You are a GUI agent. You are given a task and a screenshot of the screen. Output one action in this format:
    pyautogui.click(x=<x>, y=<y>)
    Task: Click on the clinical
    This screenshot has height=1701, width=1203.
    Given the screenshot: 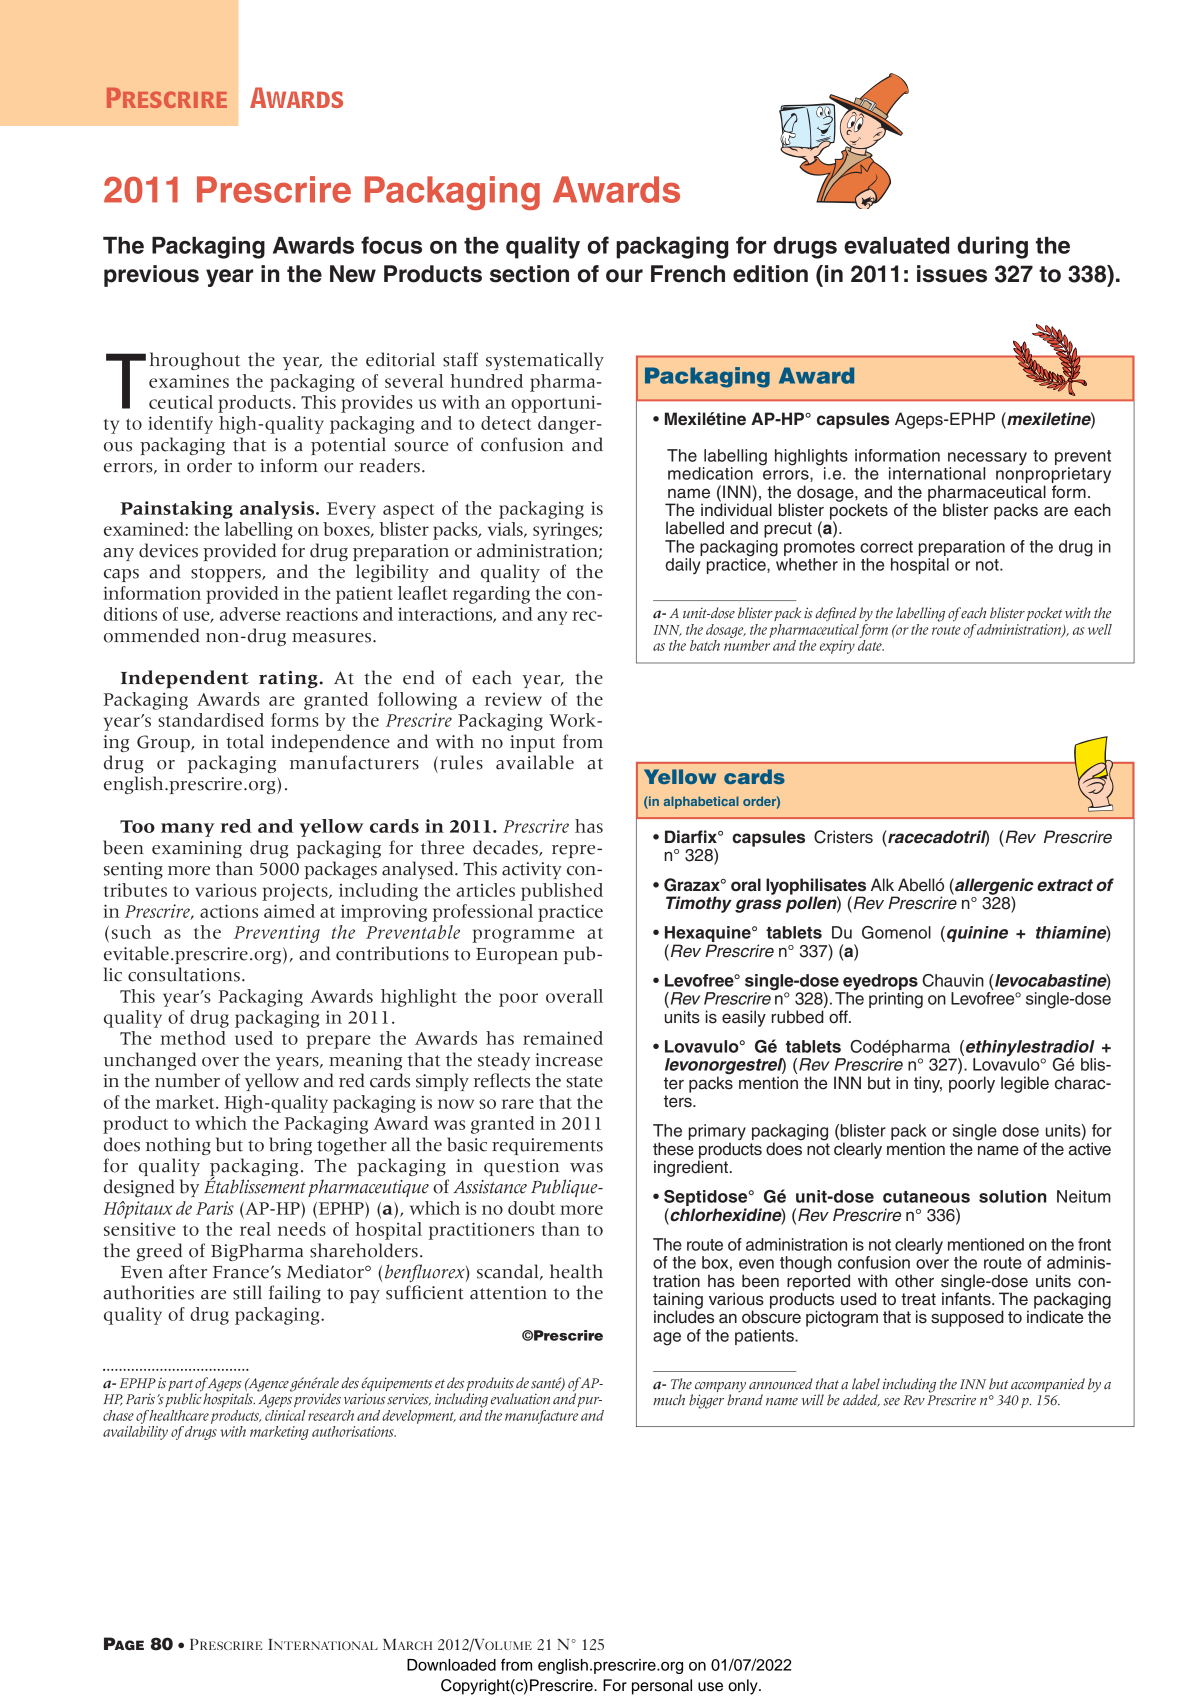 What is the action you would take?
    pyautogui.click(x=285, y=1414)
